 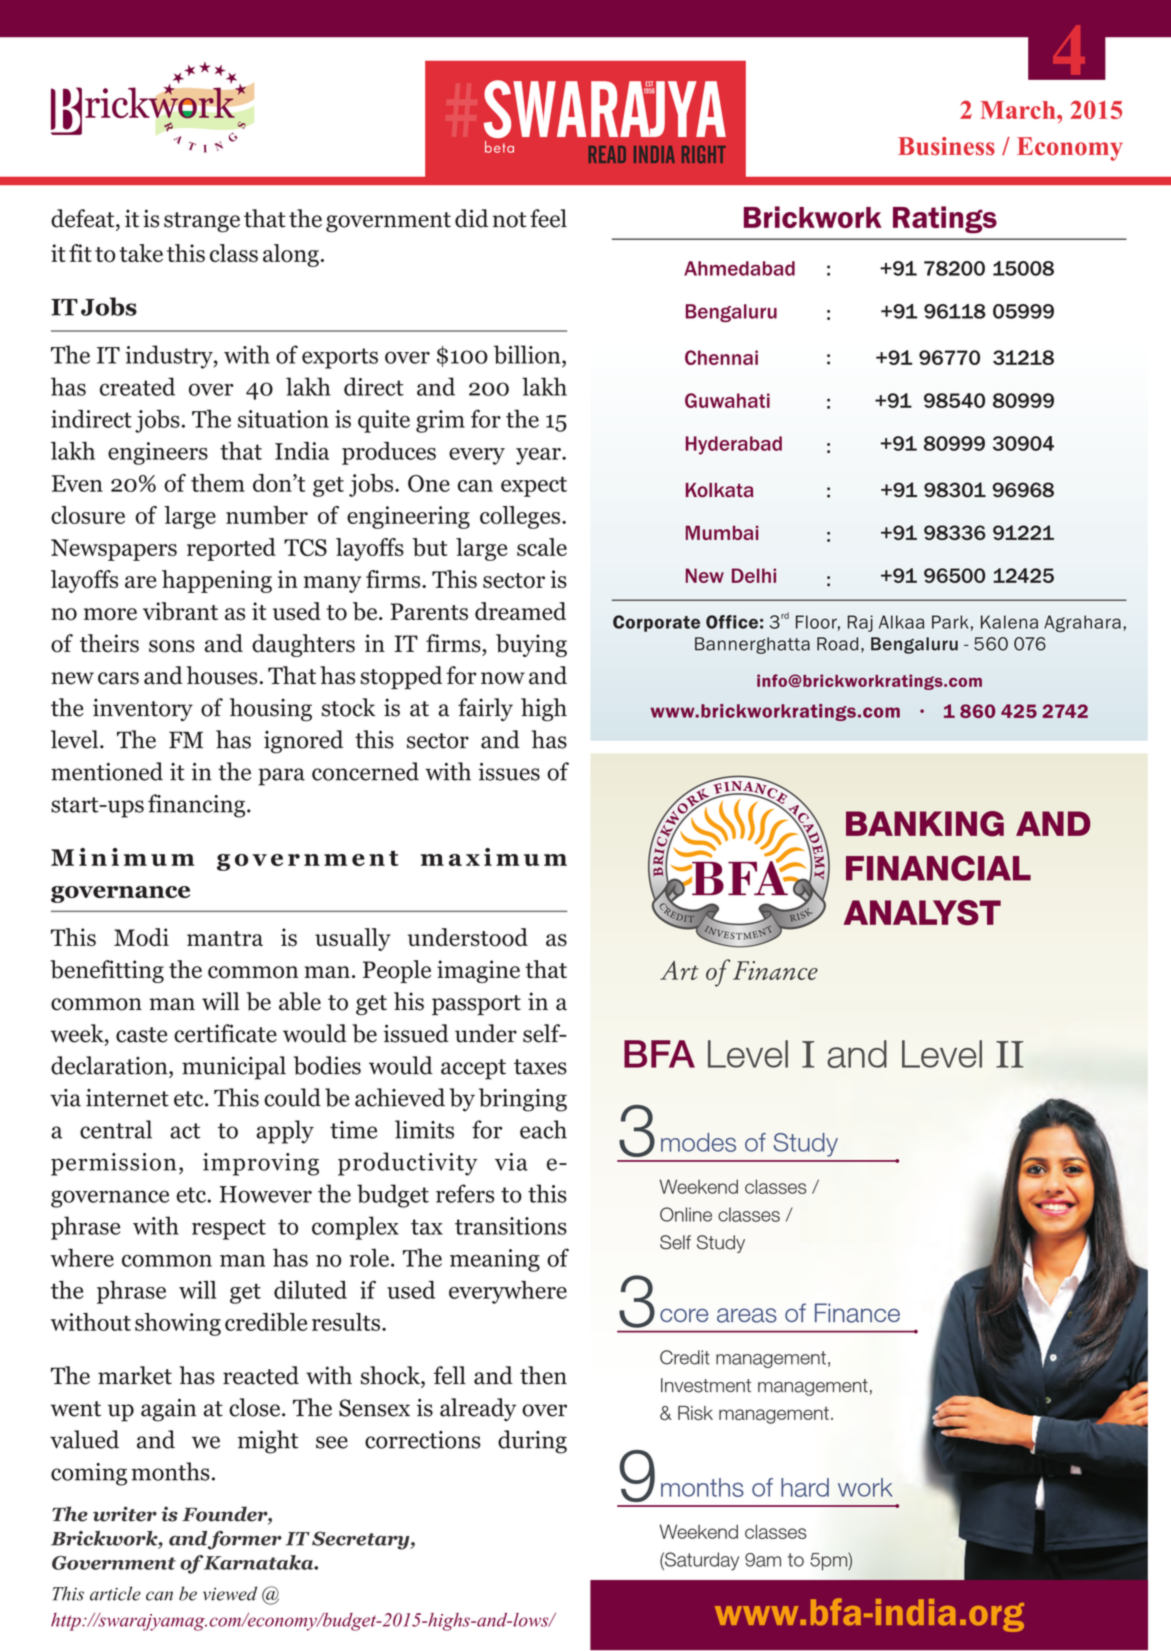 I want to click on them, so click(x=218, y=483).
